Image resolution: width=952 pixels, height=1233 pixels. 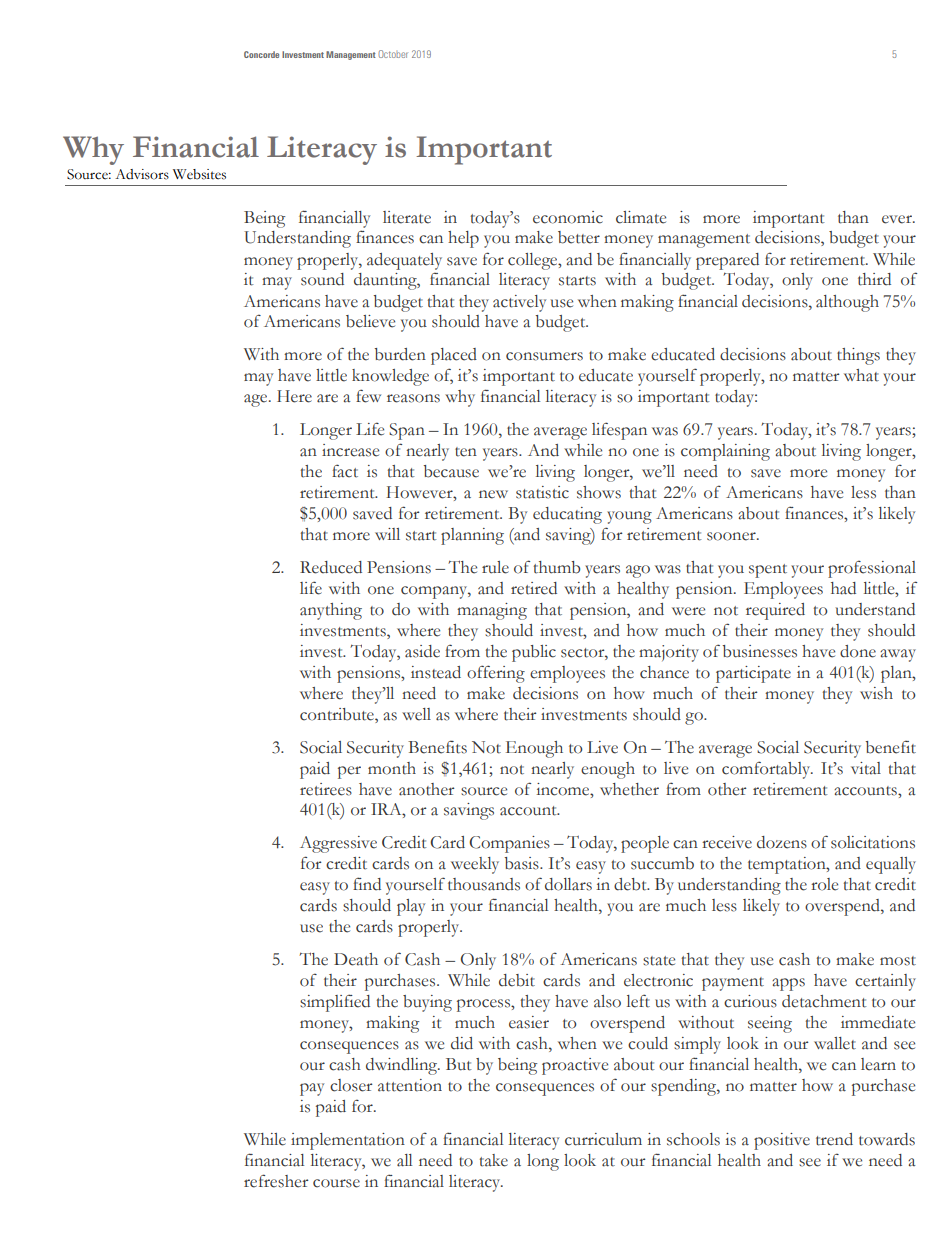 I want to click on increase, so click(x=350, y=450).
